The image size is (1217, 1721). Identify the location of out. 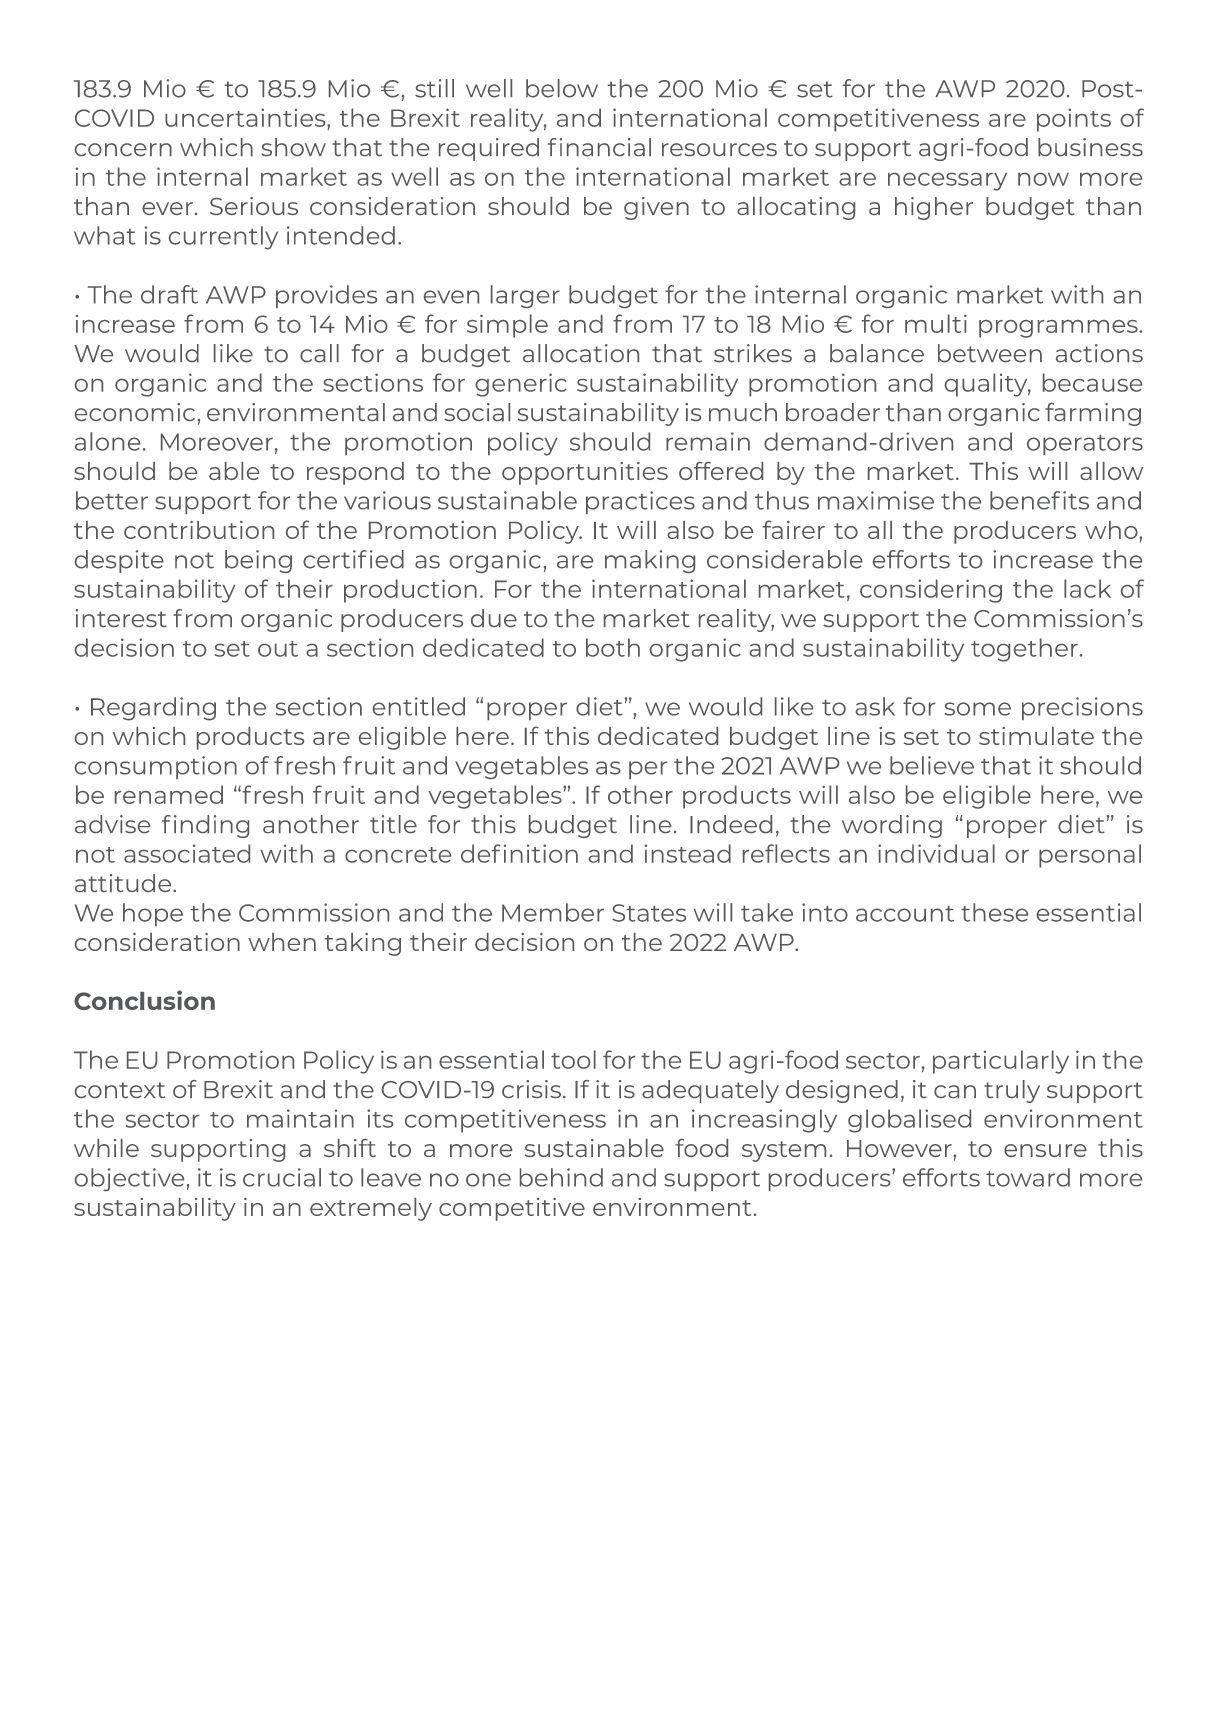
(278, 649).
